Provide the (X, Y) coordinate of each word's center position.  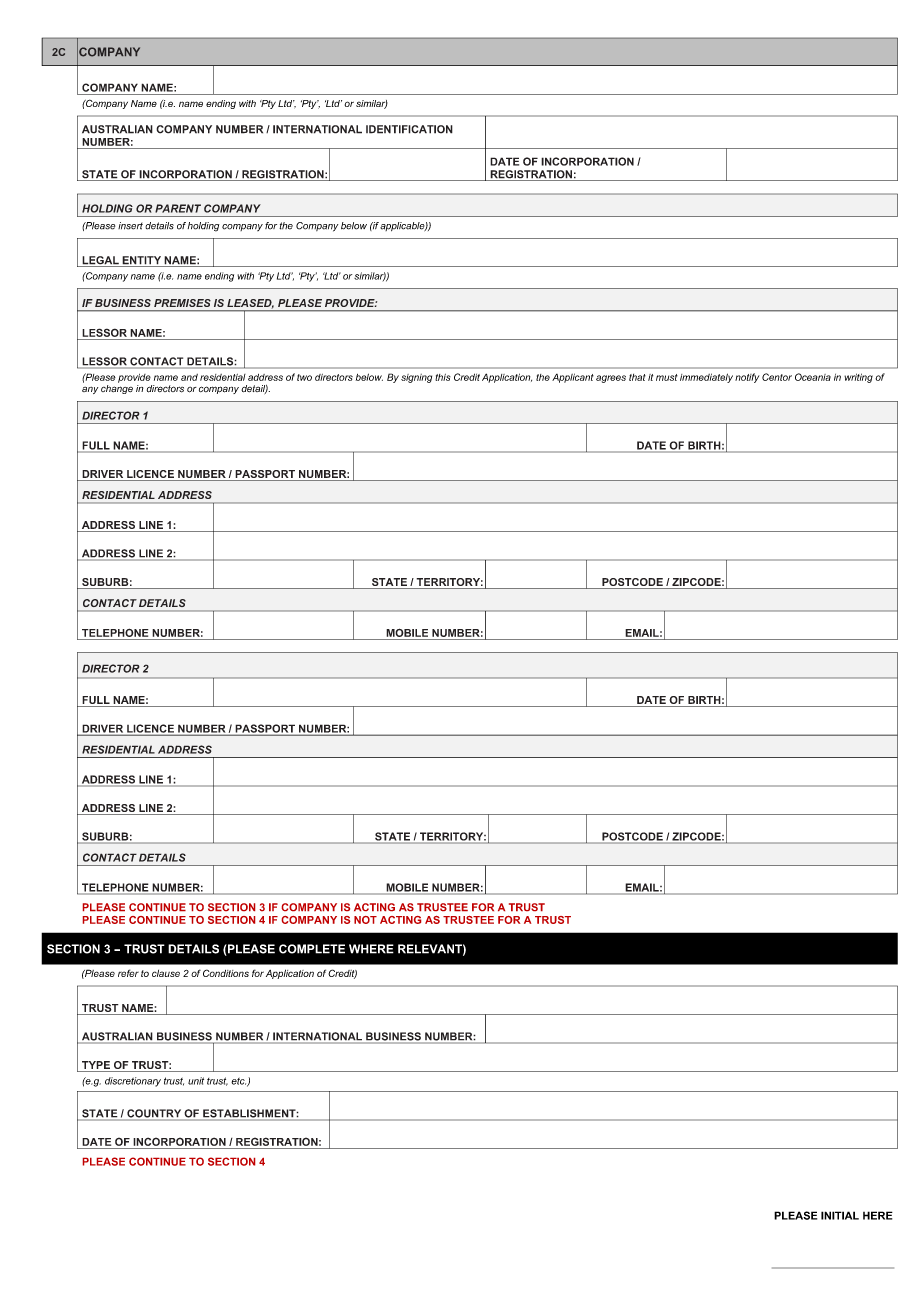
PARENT (178, 208)
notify (747, 378)
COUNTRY (154, 1114)
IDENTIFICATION (409, 129)
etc (238, 1081)
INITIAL (840, 1215)
